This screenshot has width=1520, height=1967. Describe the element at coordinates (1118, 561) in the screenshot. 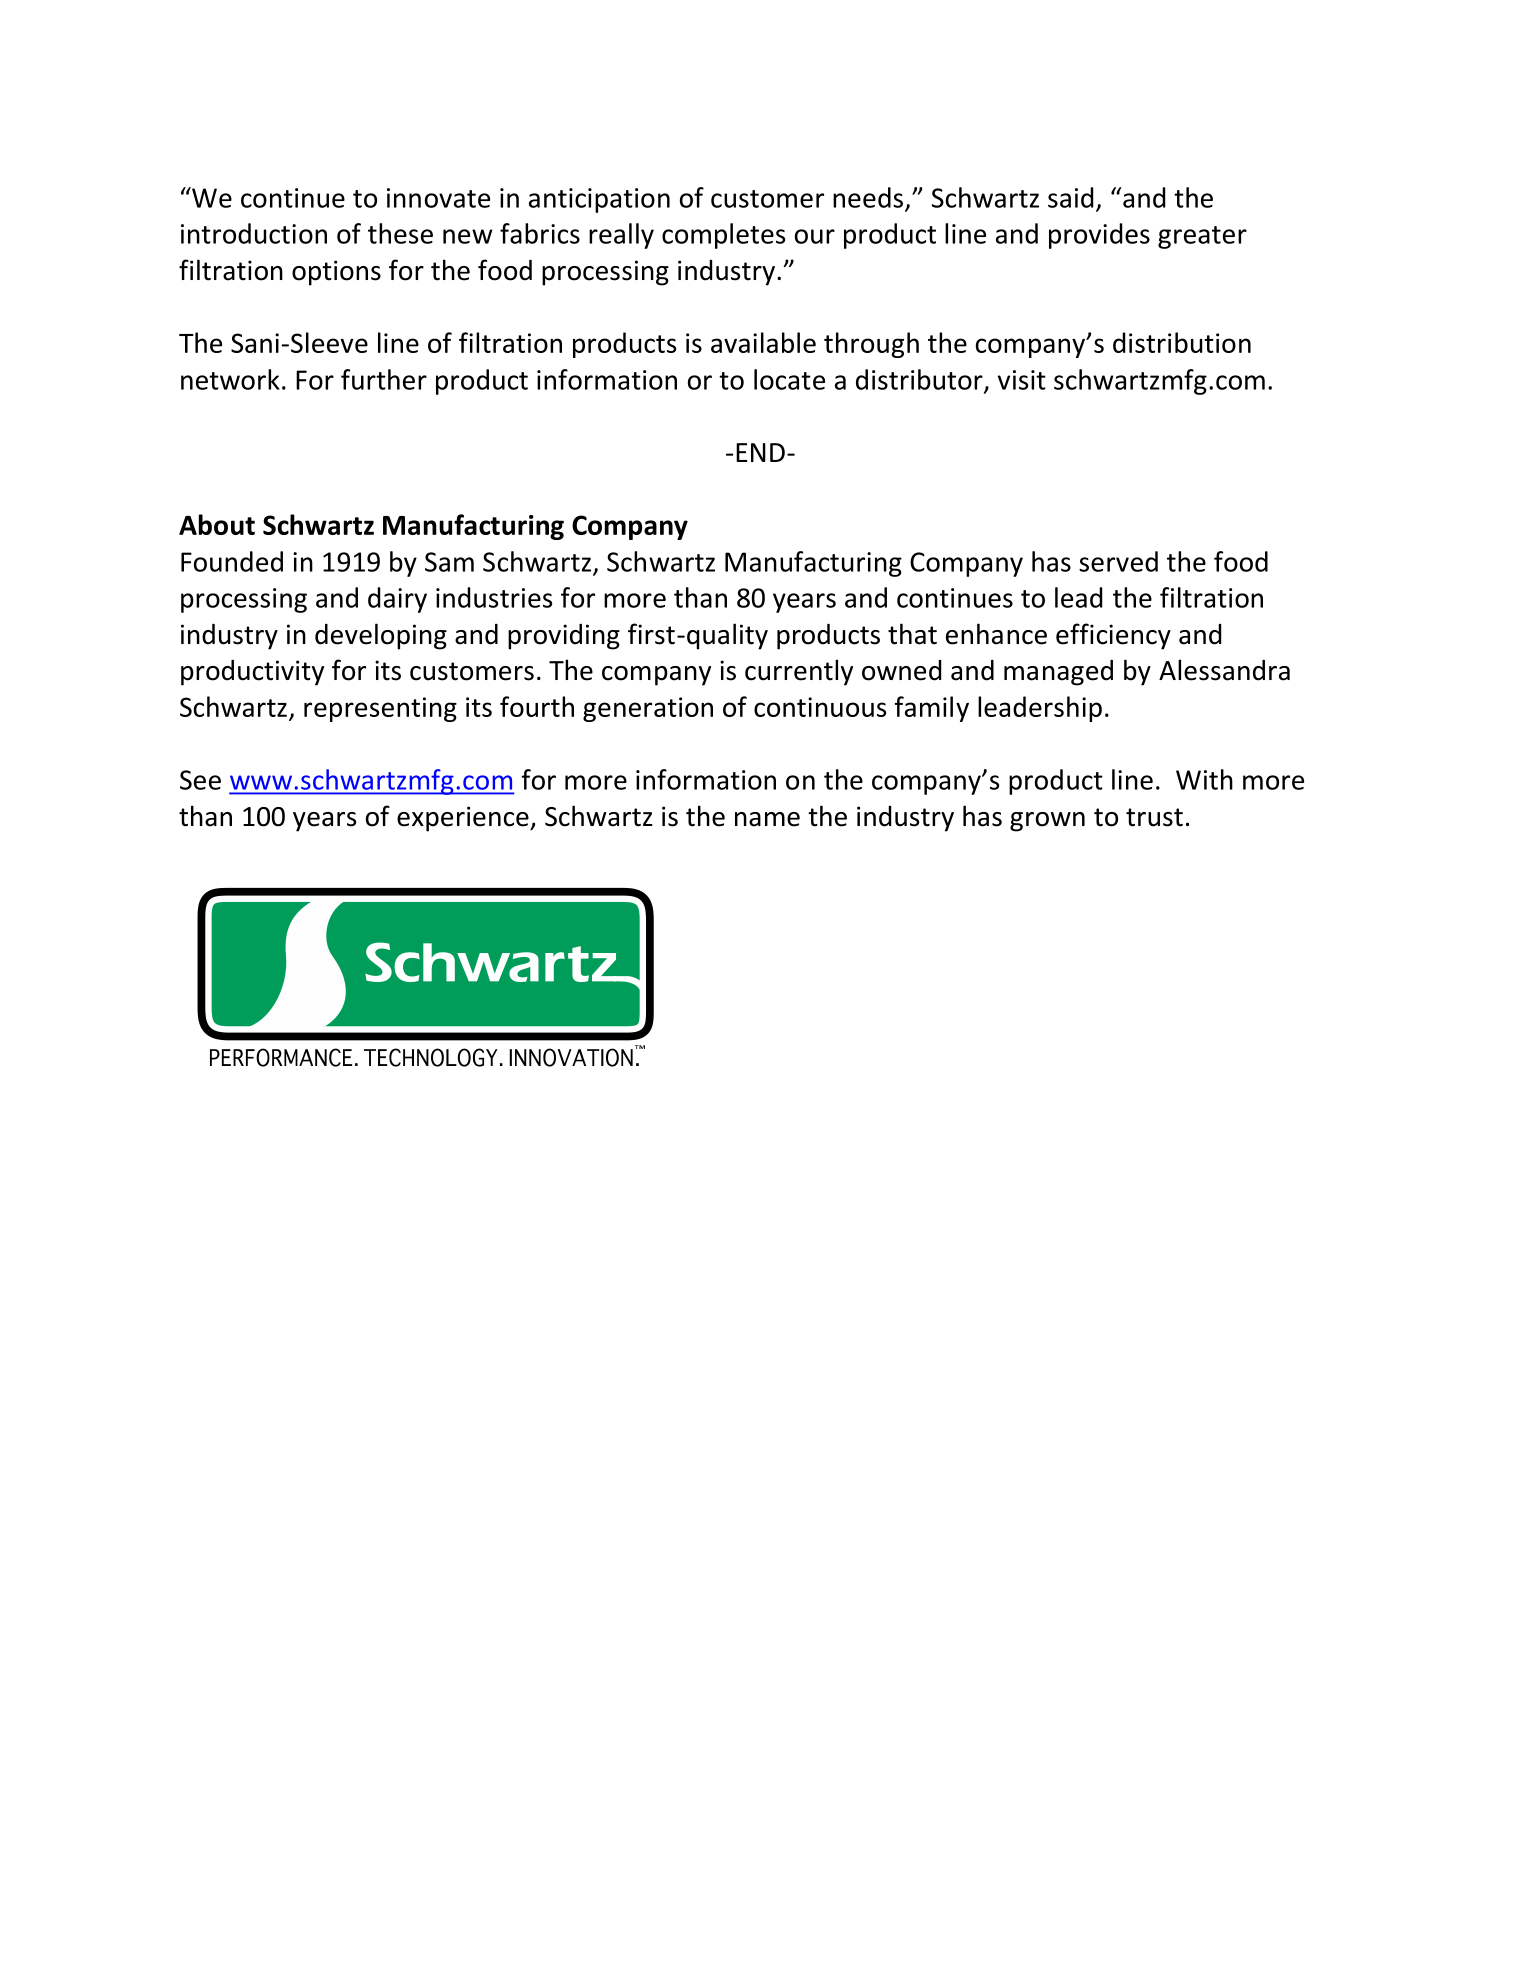

I see `served` at that location.
